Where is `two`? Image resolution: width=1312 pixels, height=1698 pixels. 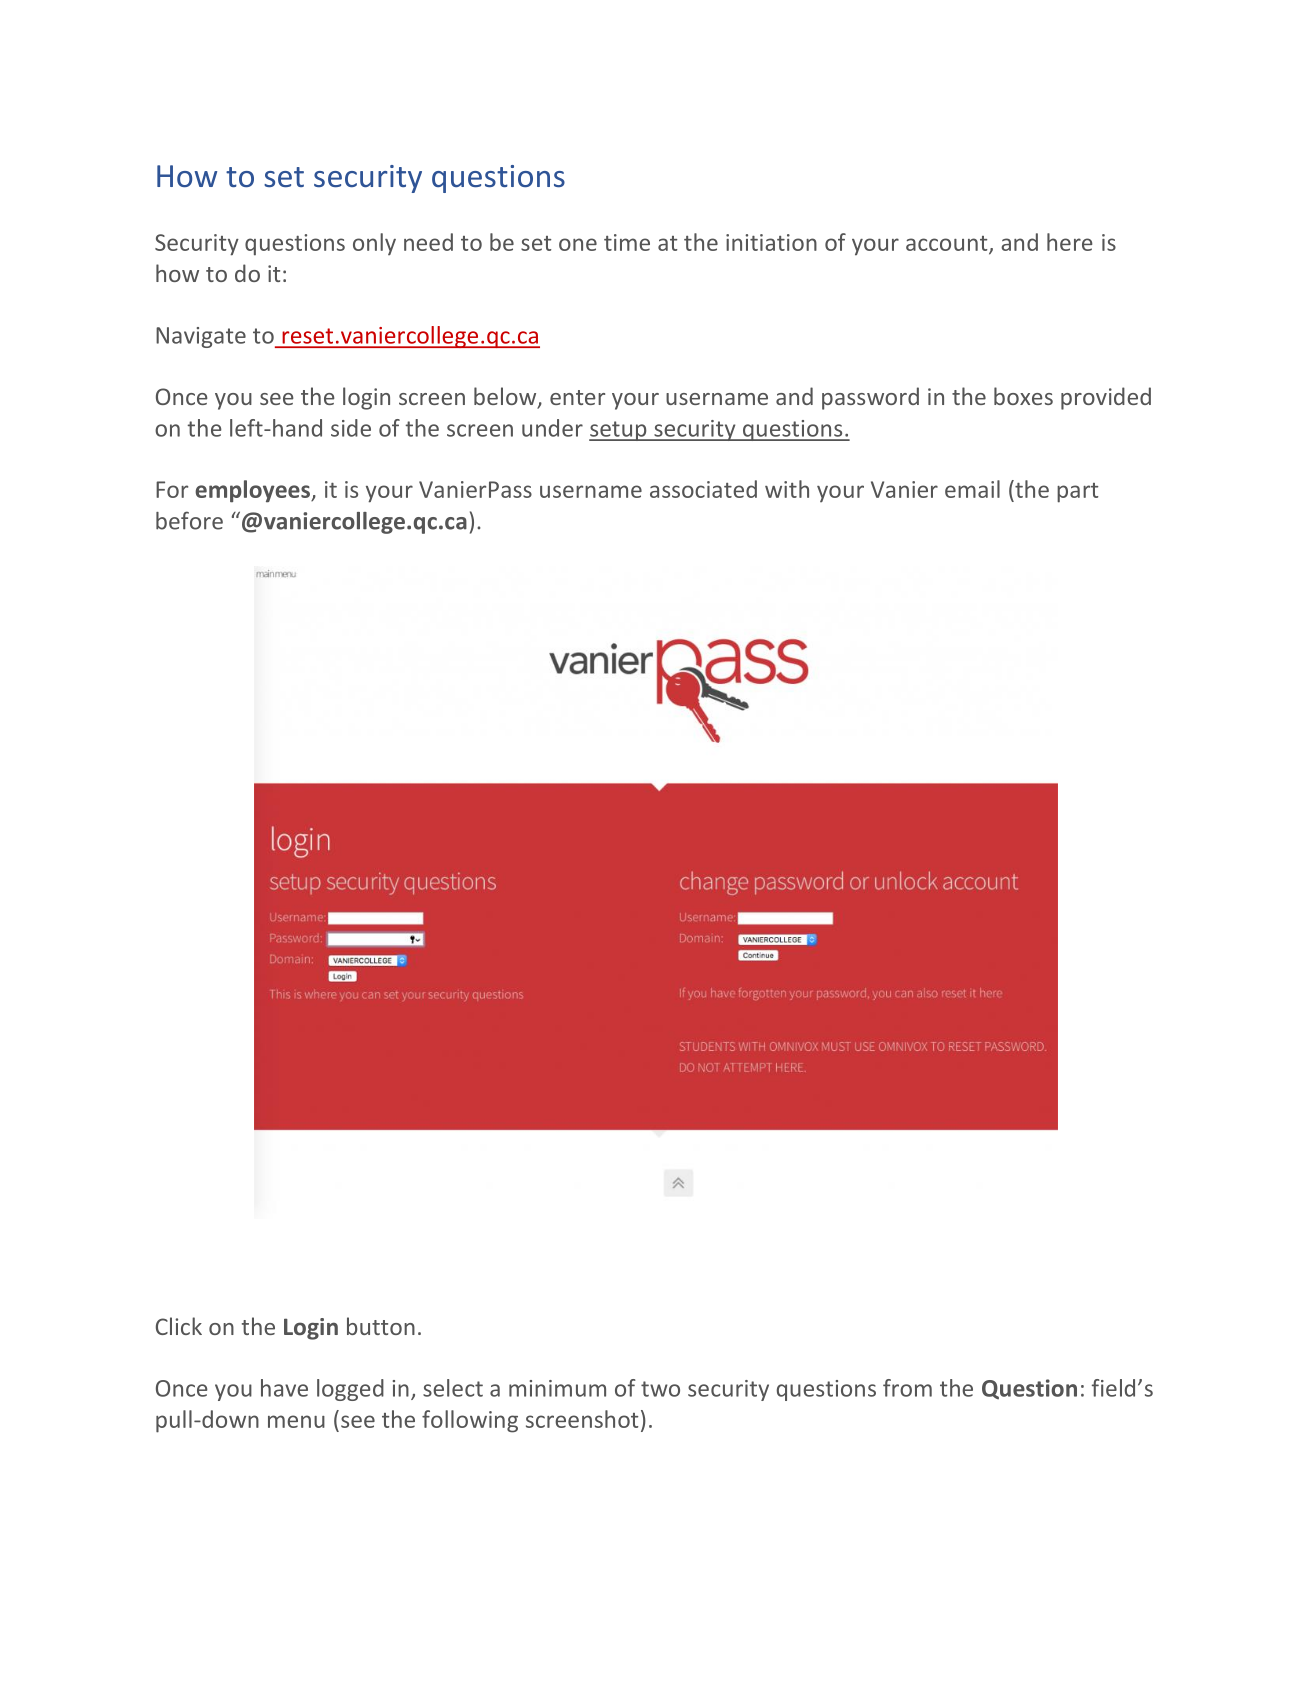
two is located at coordinates (660, 1389).
